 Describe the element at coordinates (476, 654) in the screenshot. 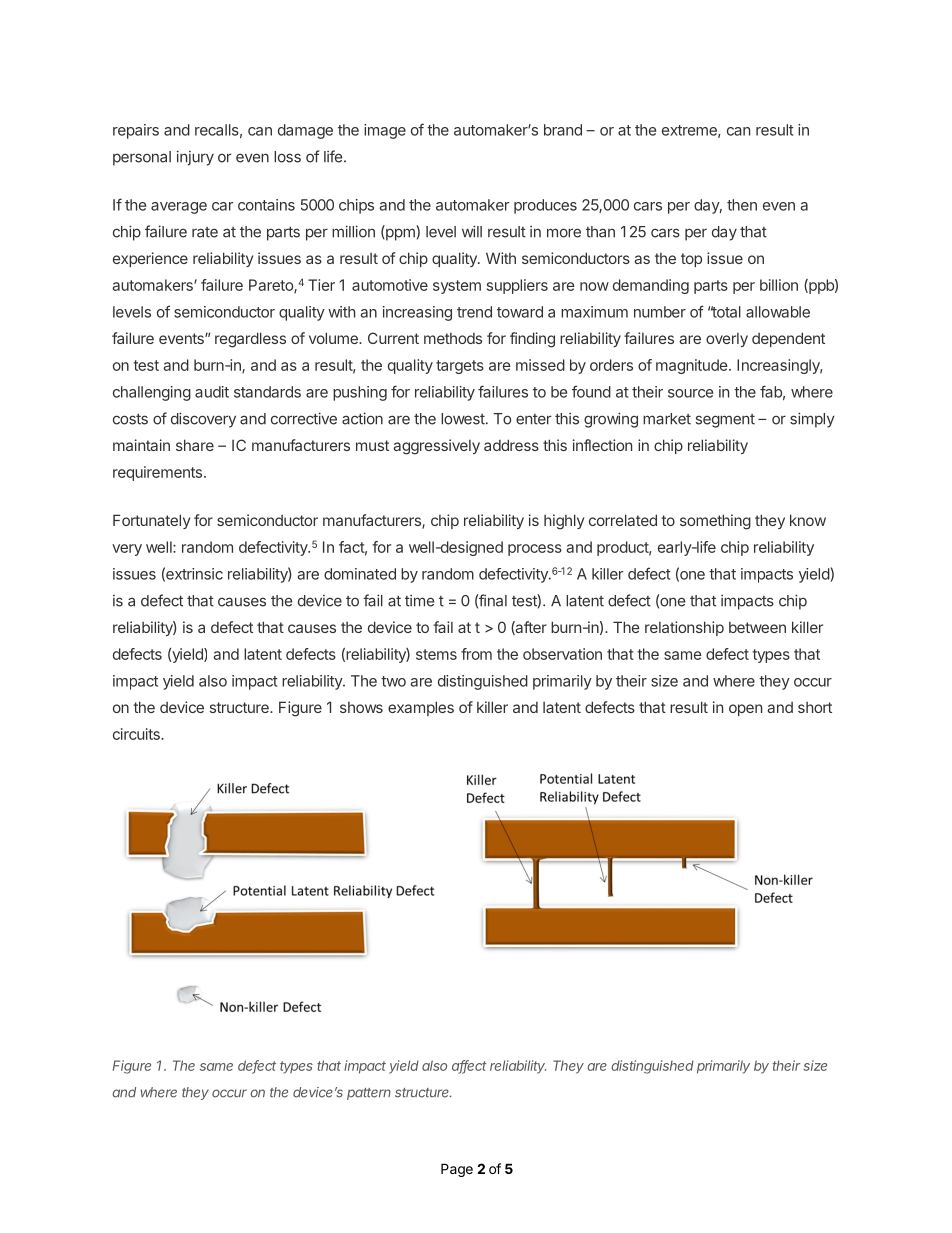

I see `from` at that location.
